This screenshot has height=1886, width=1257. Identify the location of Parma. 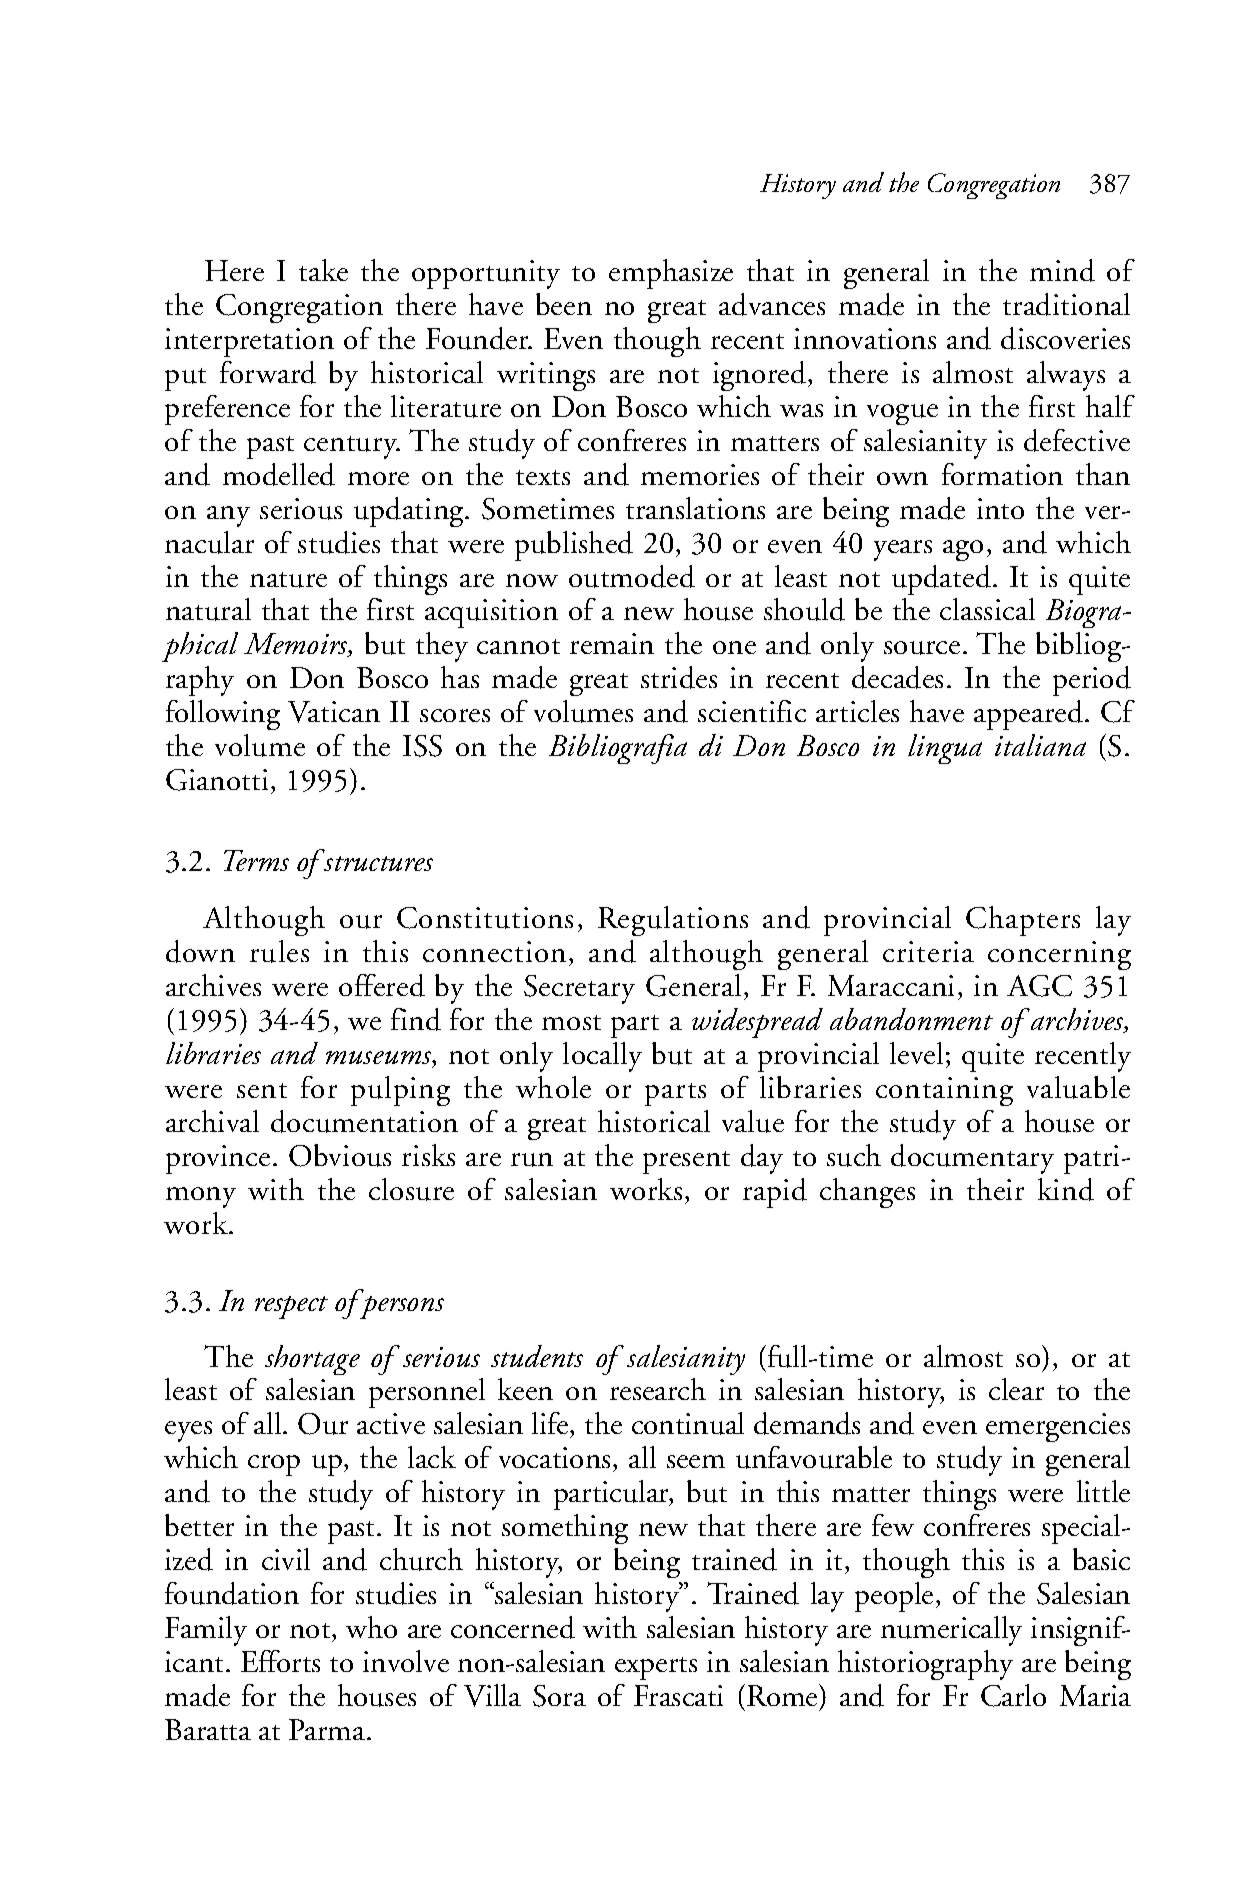
(328, 1729).
